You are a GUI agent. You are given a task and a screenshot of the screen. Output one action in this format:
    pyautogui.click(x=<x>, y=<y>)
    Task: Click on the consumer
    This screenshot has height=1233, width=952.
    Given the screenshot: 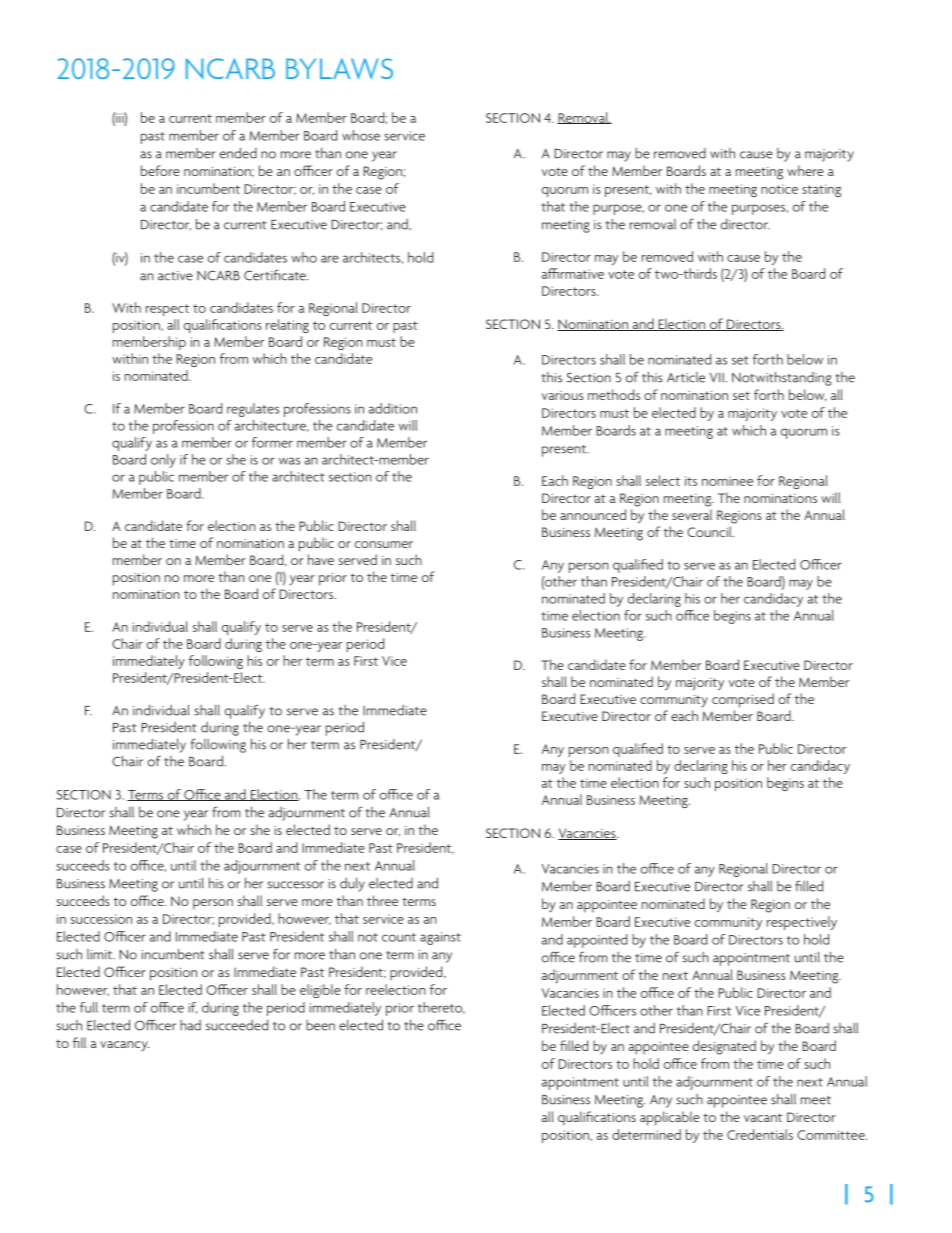 What is the action you would take?
    pyautogui.click(x=384, y=544)
